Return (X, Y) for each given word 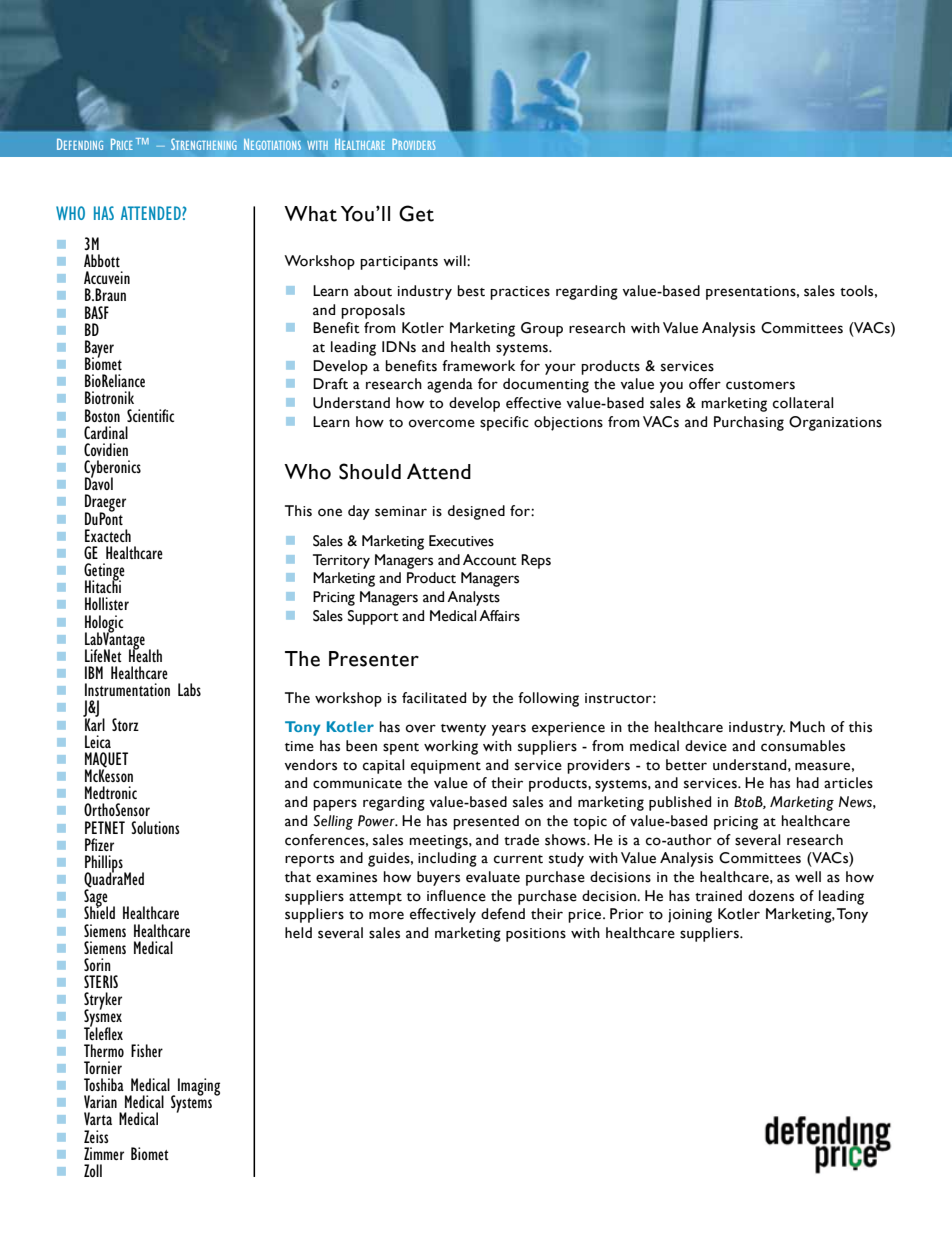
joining (690, 916)
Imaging (199, 1087)
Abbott (102, 261)
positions (536, 935)
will (455, 260)
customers (760, 385)
